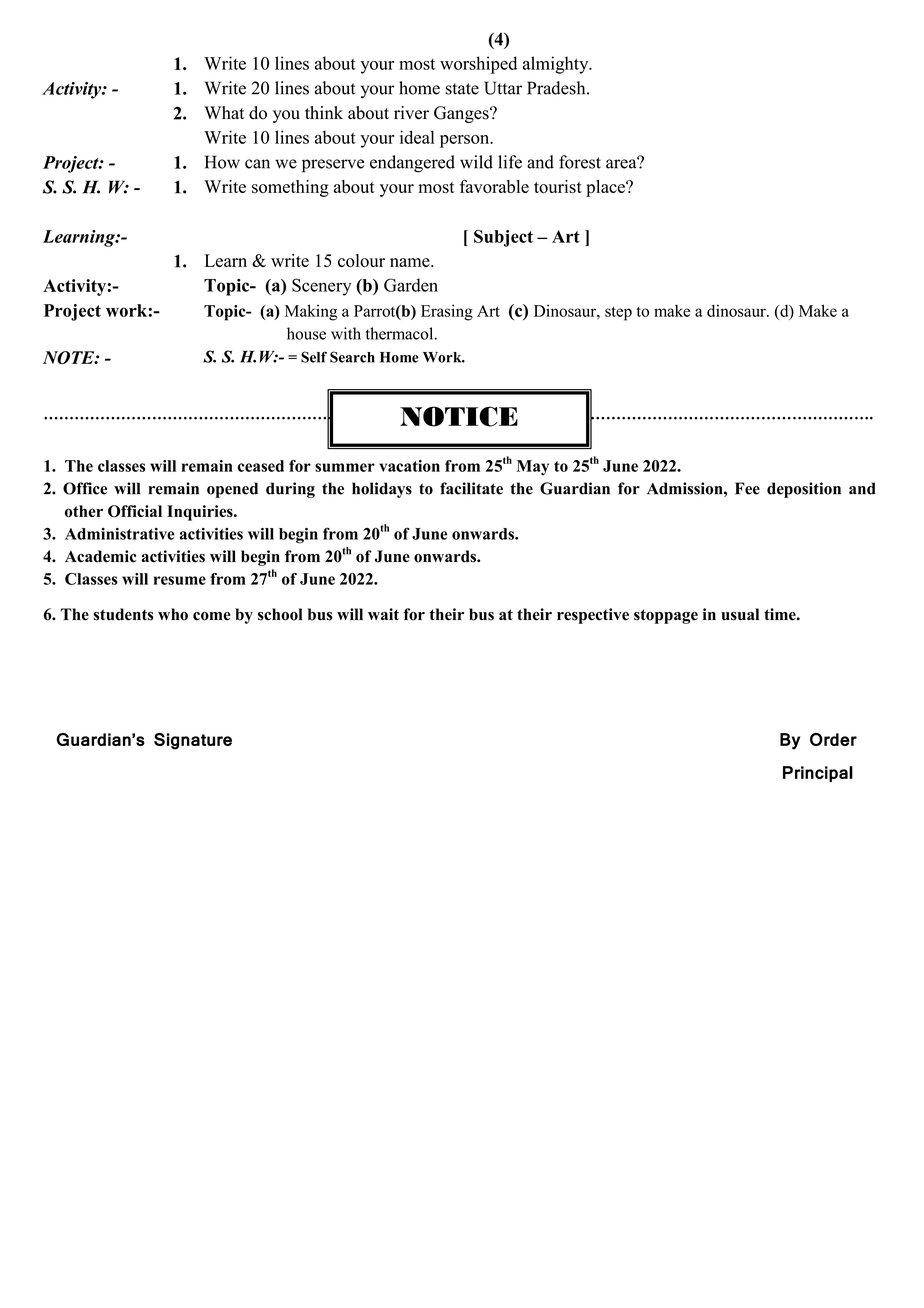 This image has width=924, height=1308. I want to click on wait, so click(383, 614).
